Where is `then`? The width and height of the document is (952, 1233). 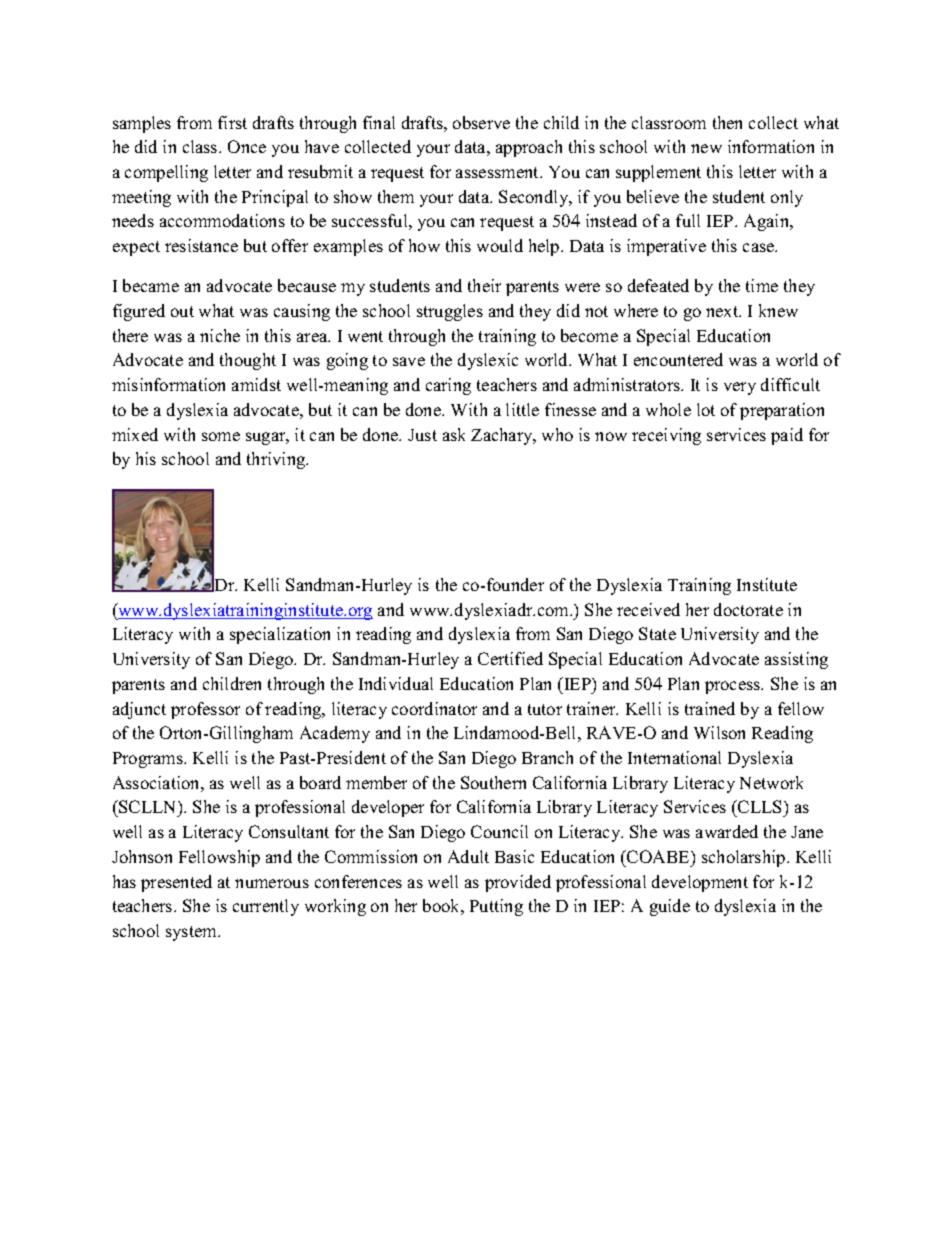
then is located at coordinates (727, 122).
